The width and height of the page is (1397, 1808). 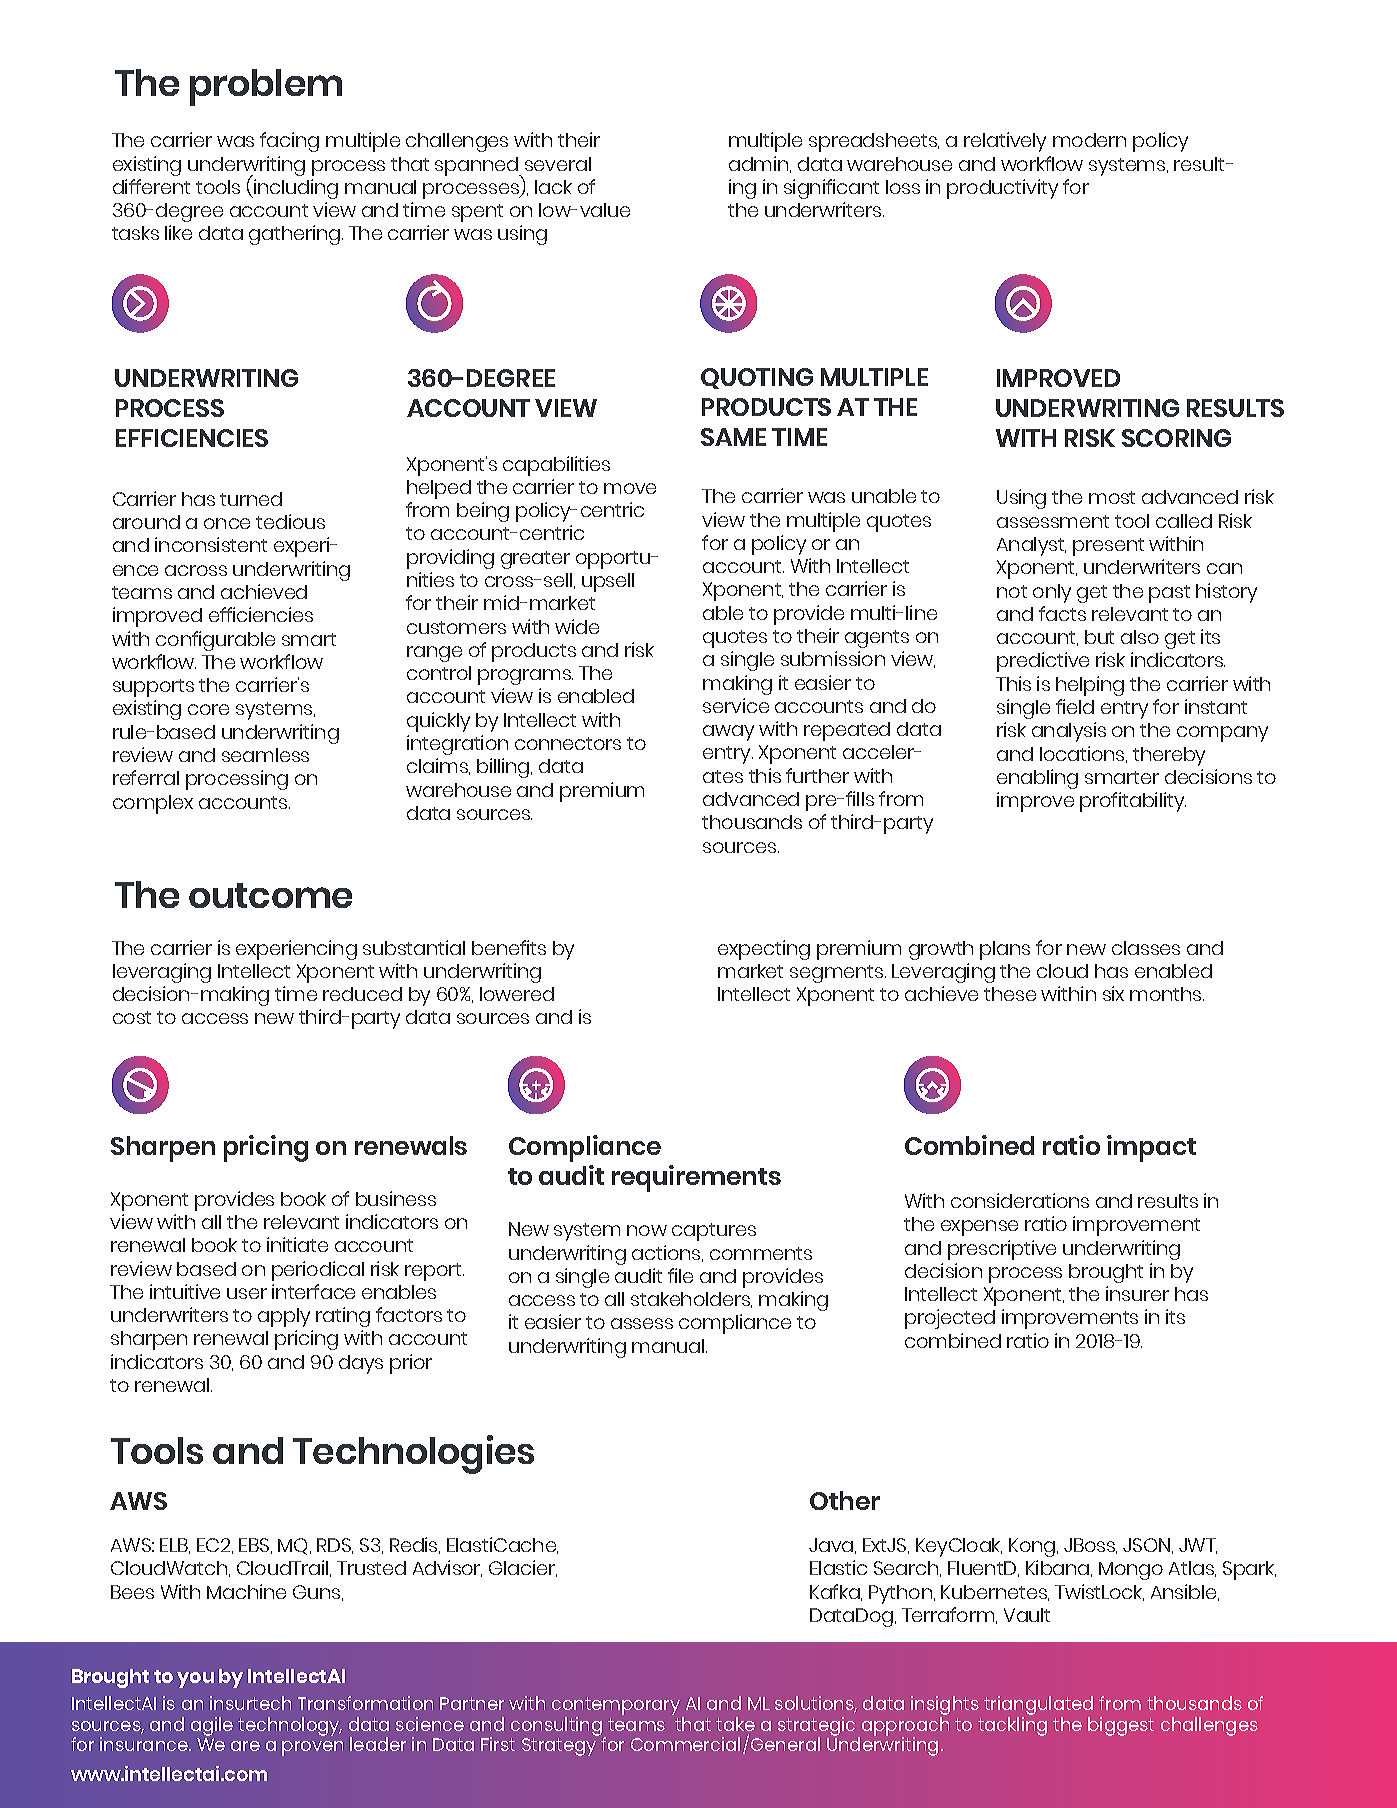 What do you see at coordinates (760, 164) in the page?
I see `admin` at bounding box center [760, 164].
